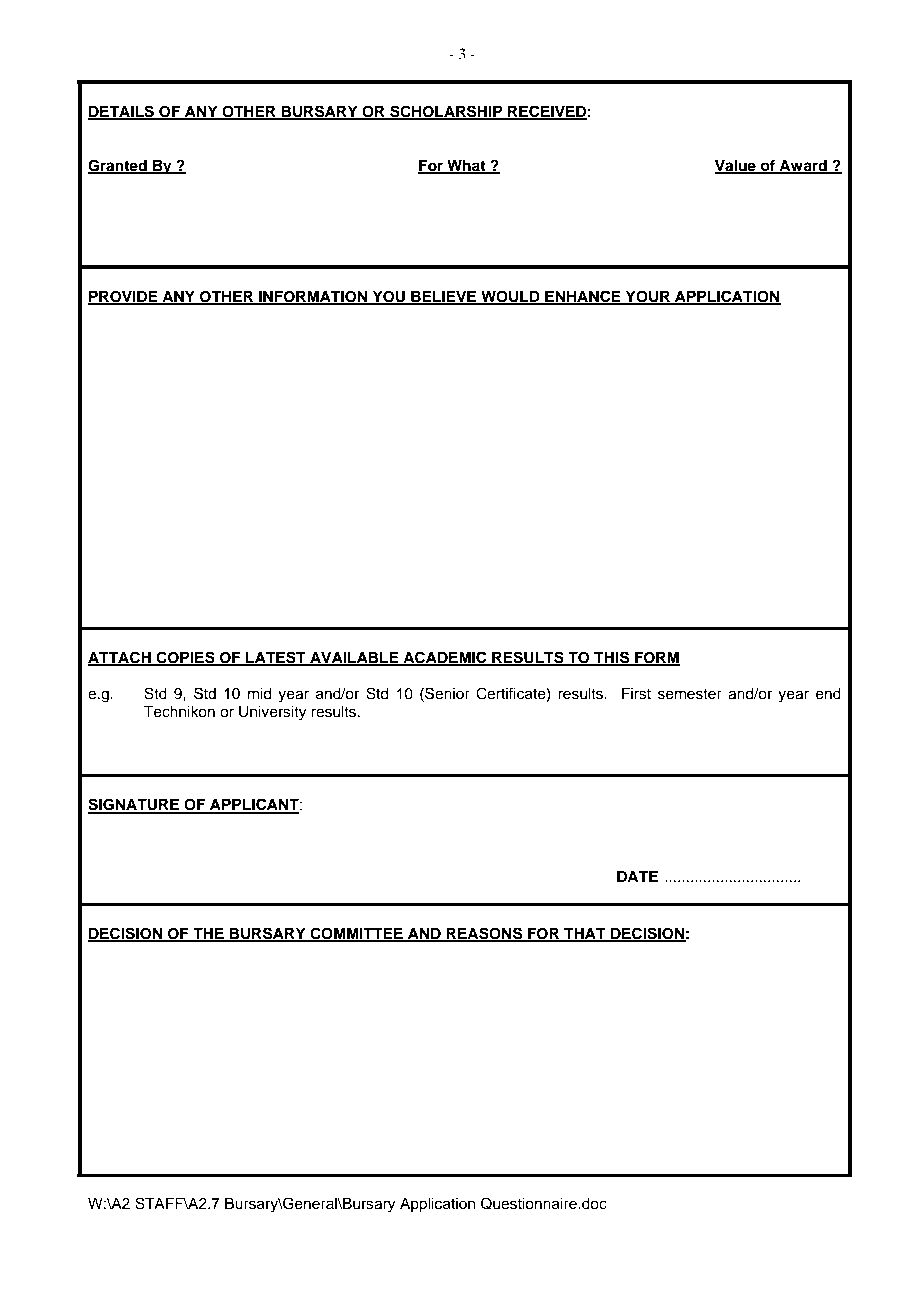 The height and width of the screenshot is (1308, 924). What do you see at coordinates (124, 297) in the screenshot?
I see `PROVIDE` at bounding box center [124, 297].
